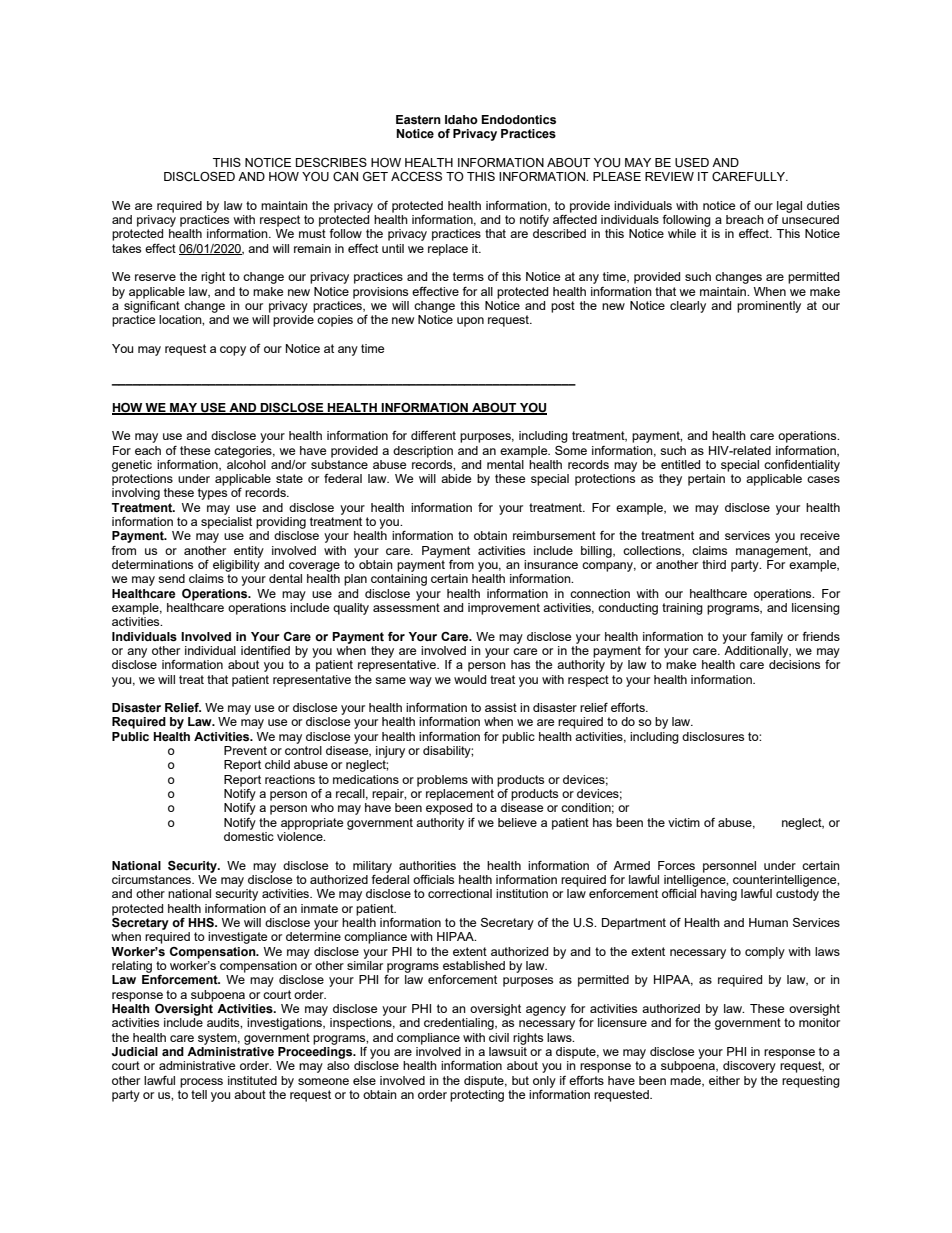 The height and width of the screenshot is (1233, 952). What do you see at coordinates (749, 1067) in the screenshot?
I see `discovery` at bounding box center [749, 1067].
